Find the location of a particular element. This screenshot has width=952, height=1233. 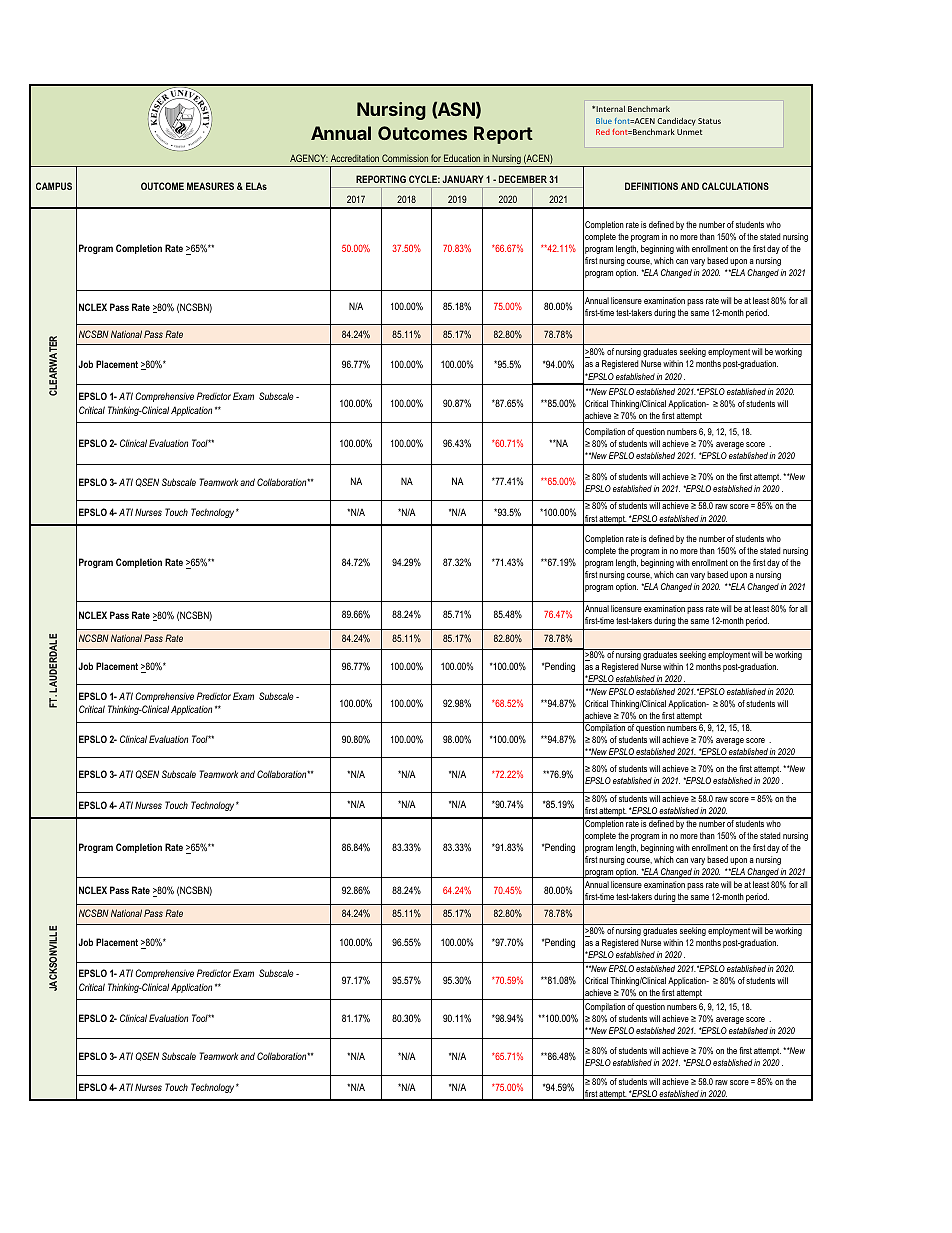

DEFINITIONS is located at coordinates (651, 186).
